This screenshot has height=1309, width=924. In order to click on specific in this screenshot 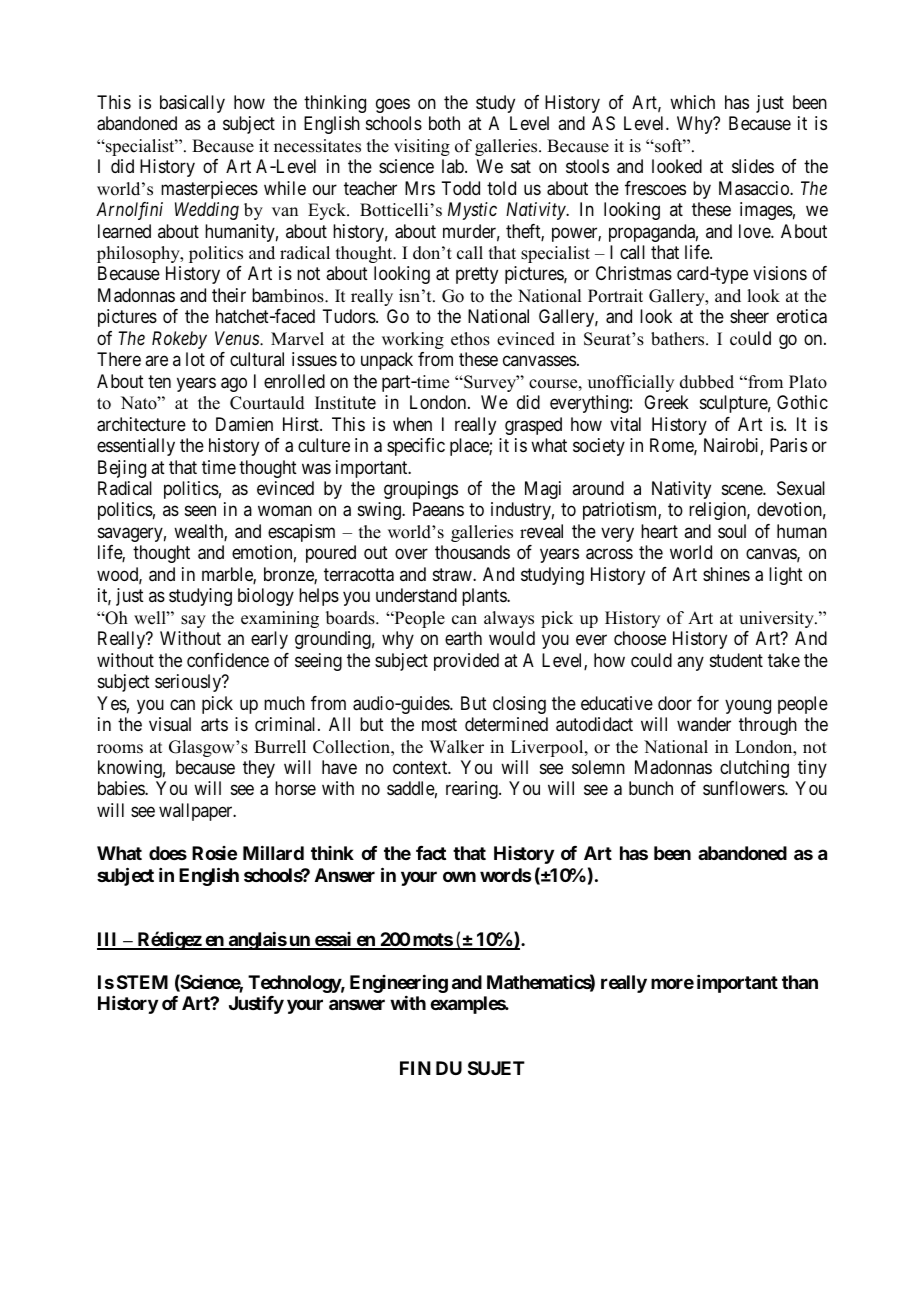, I will do `click(416, 447)`.
